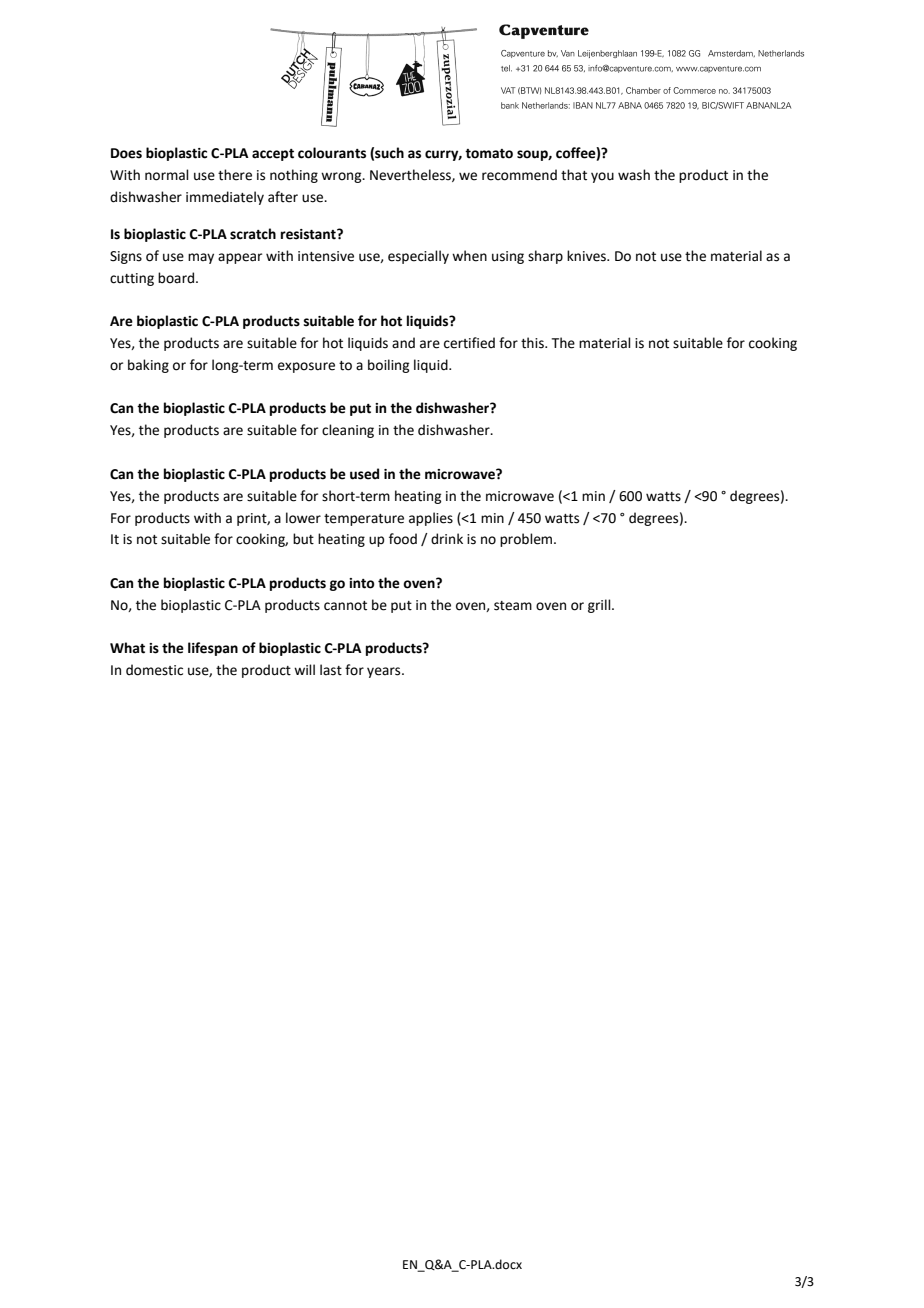 This image has height=1308, width=924. Describe the element at coordinates (342, 177) in the image. I see `wrong` at that location.
